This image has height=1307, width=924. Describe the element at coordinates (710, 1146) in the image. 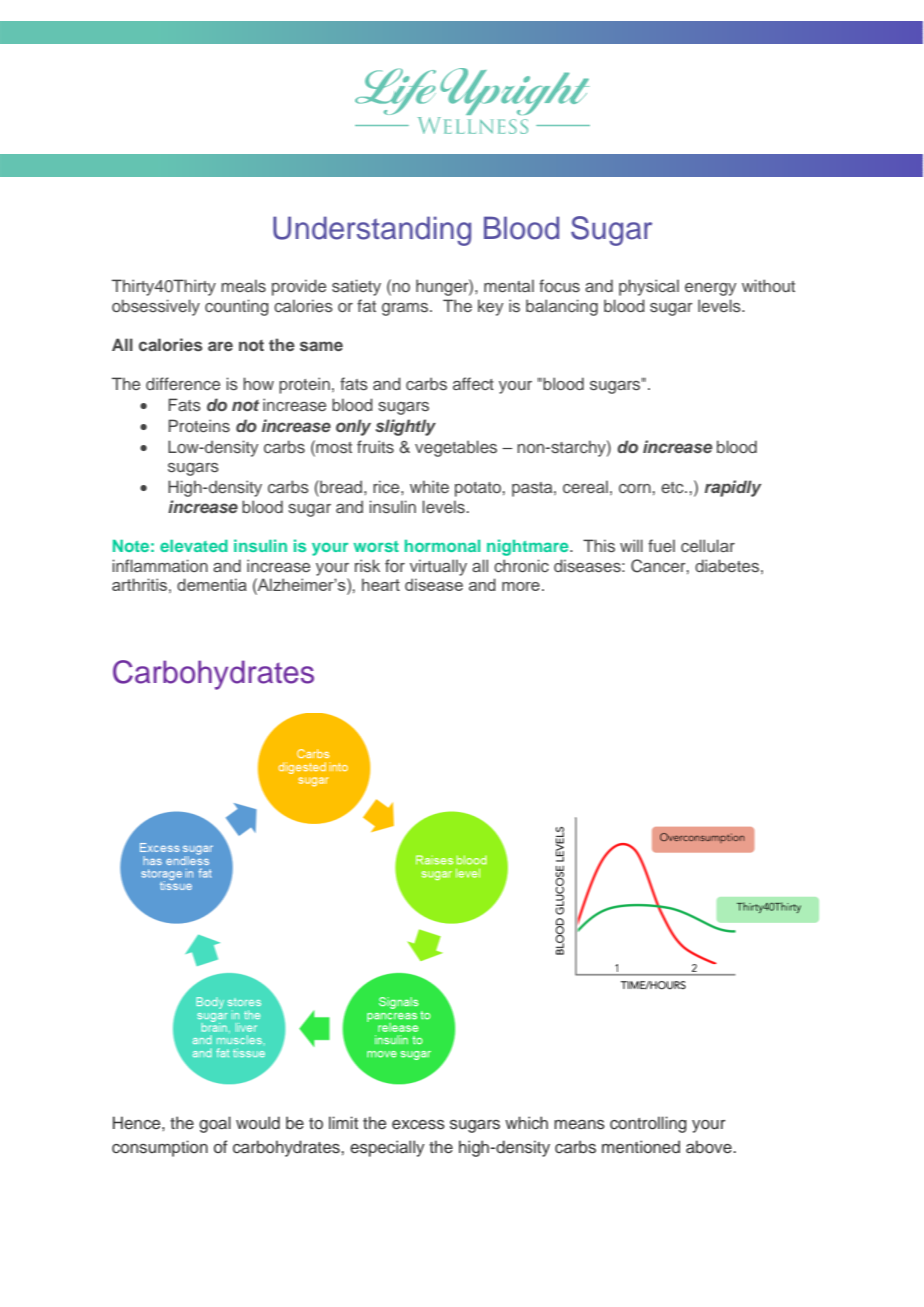

I see `above` at that location.
